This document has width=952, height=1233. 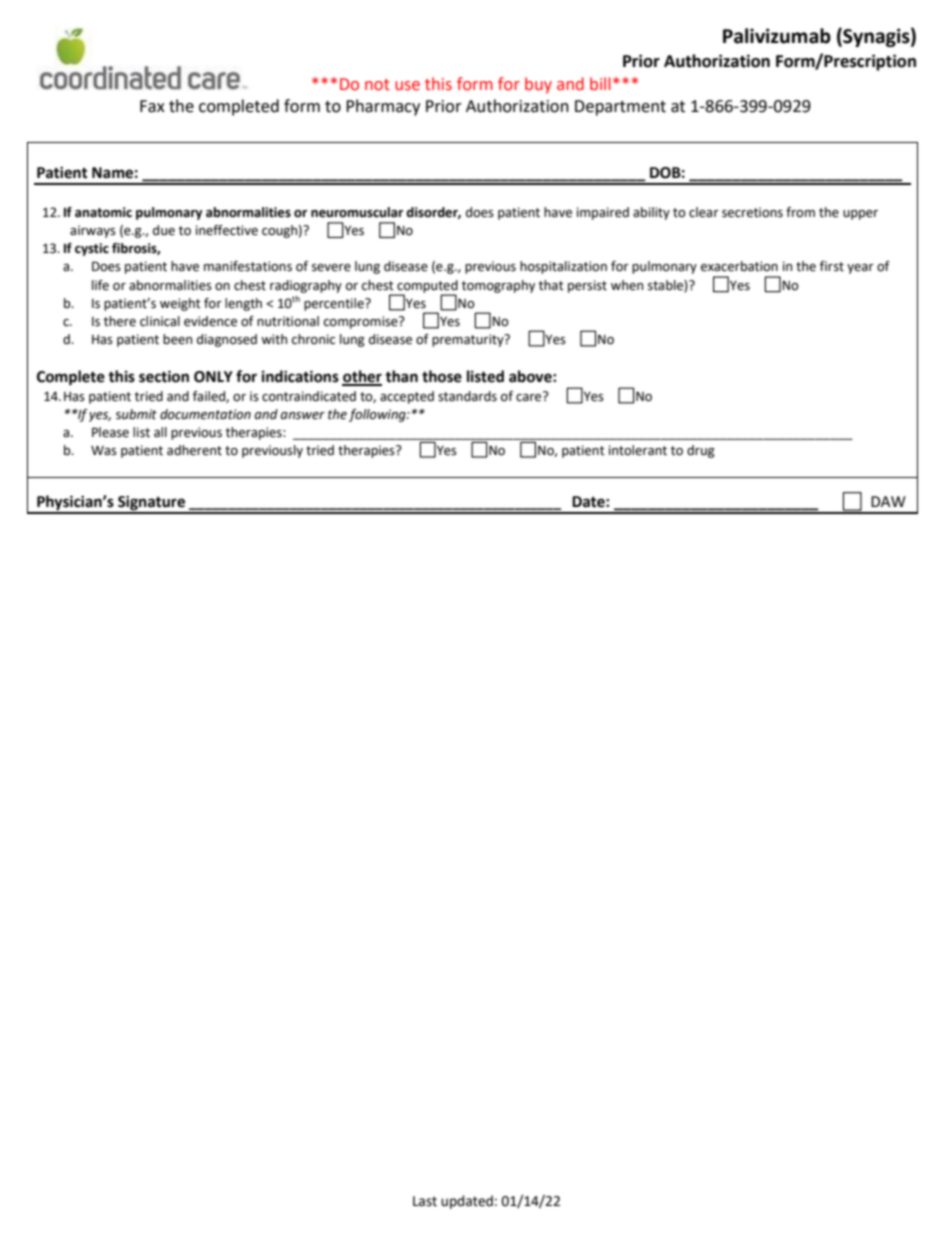 I want to click on adherent, so click(x=194, y=450).
